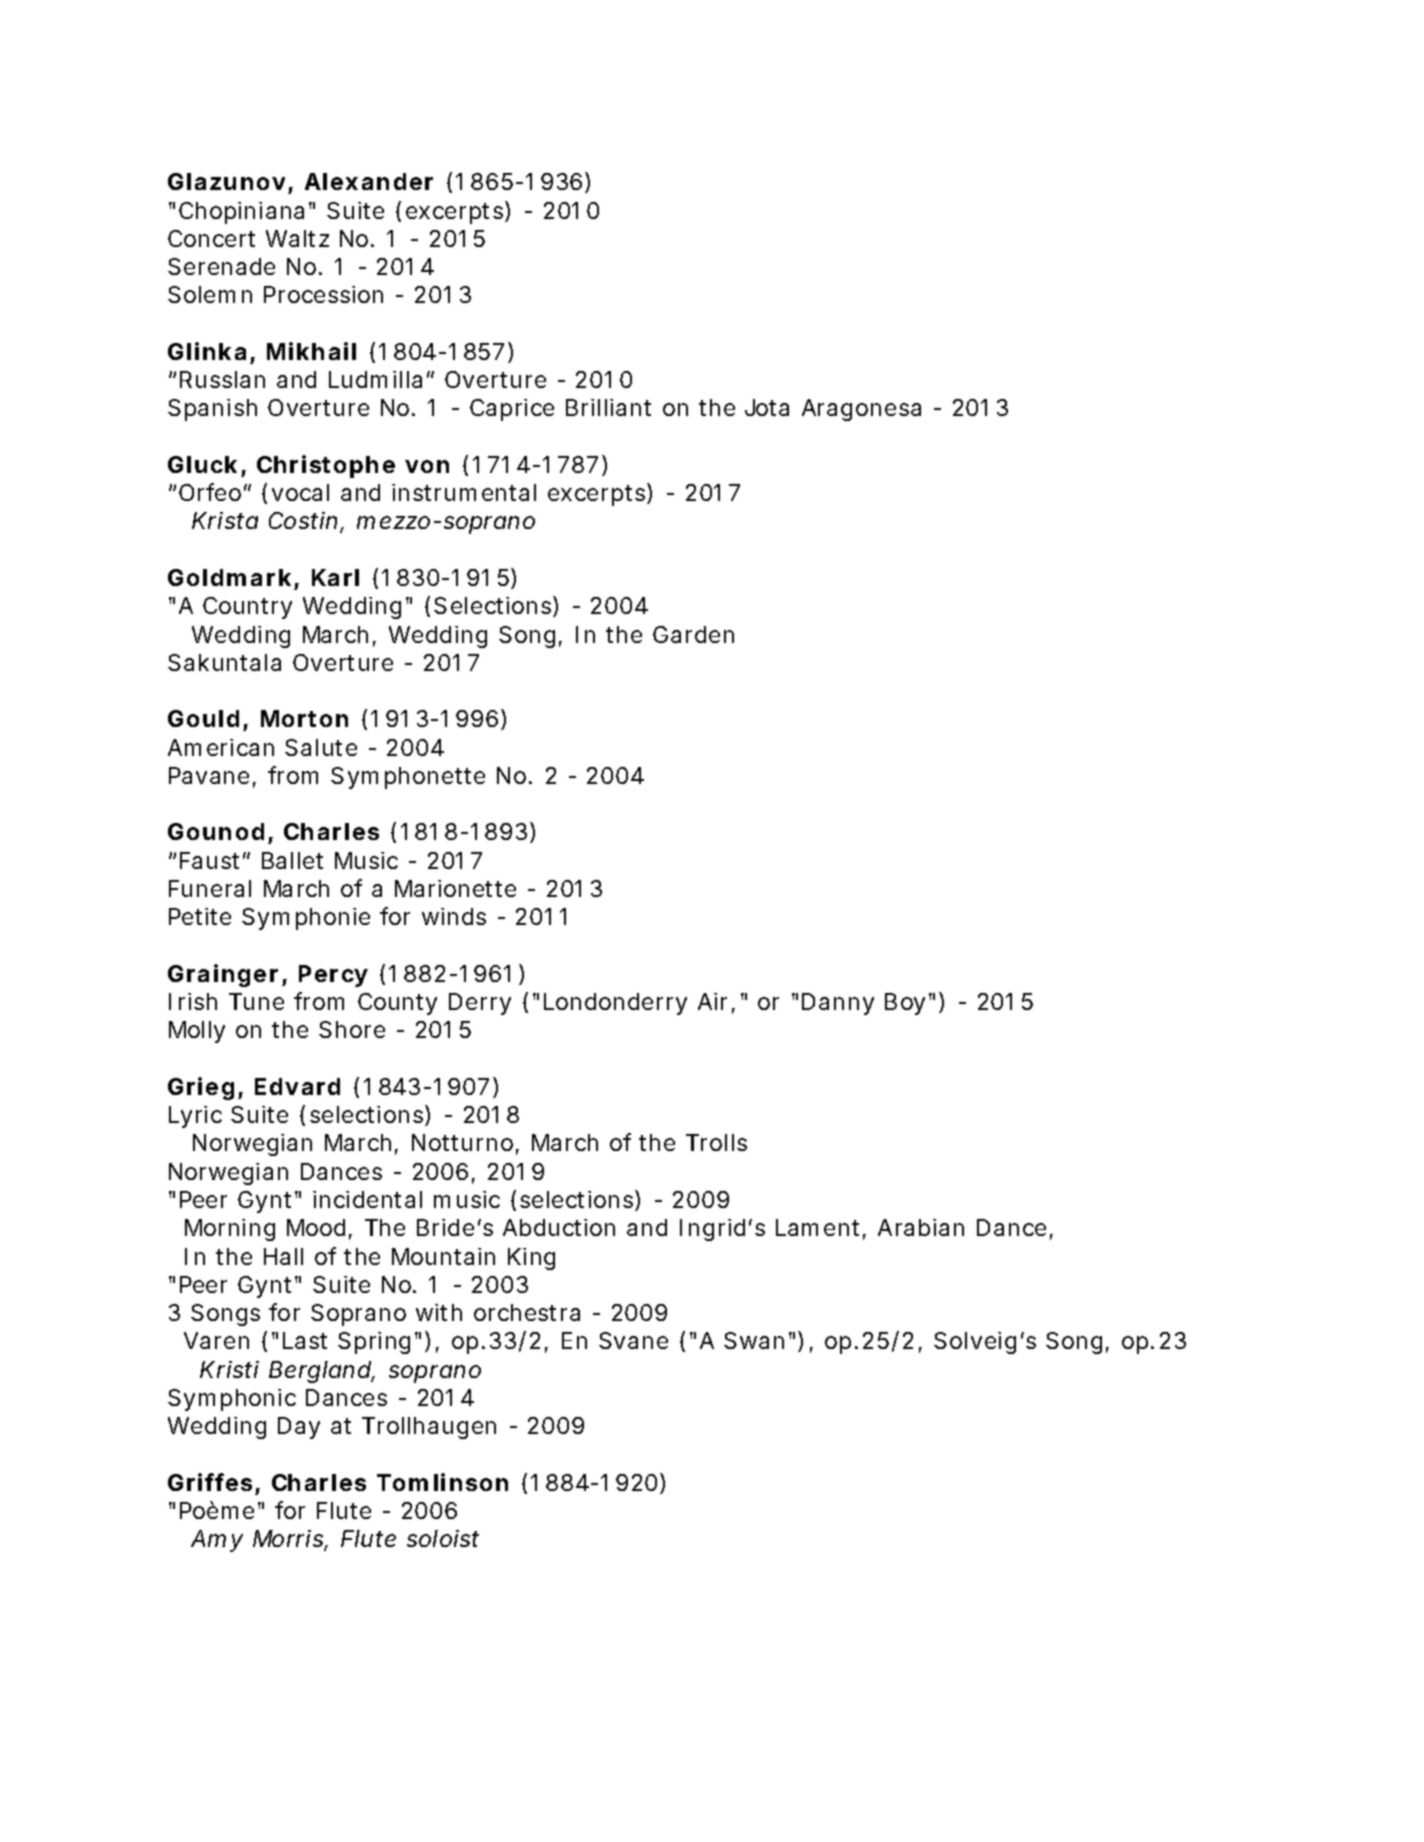 This screenshot has width=1424, height=1842. Describe the element at coordinates (369, 181) in the screenshot. I see `Alexander` at that location.
